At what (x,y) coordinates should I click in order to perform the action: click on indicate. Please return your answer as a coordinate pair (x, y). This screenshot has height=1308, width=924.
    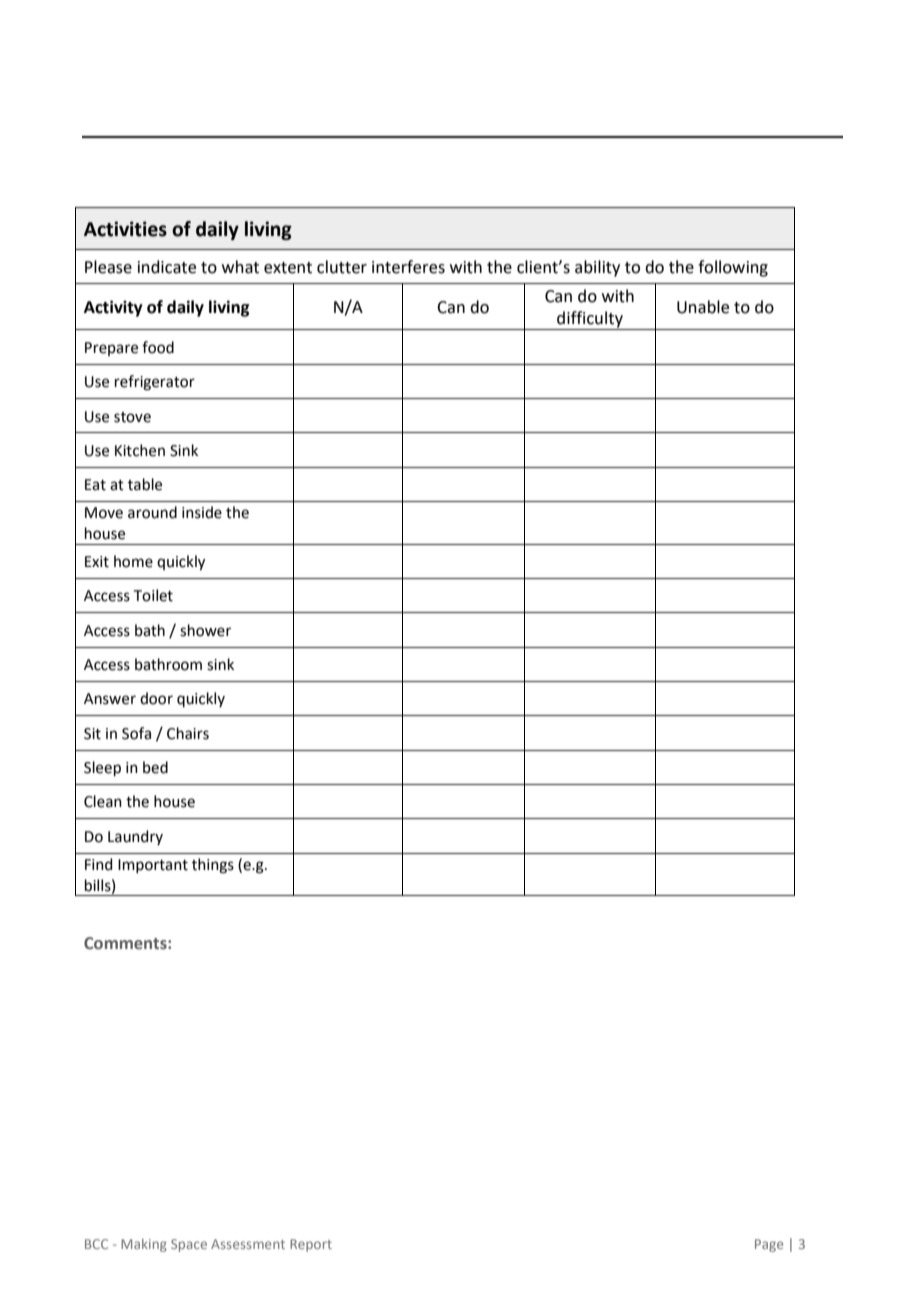
    Looking at the image, I should click on (167, 267).
